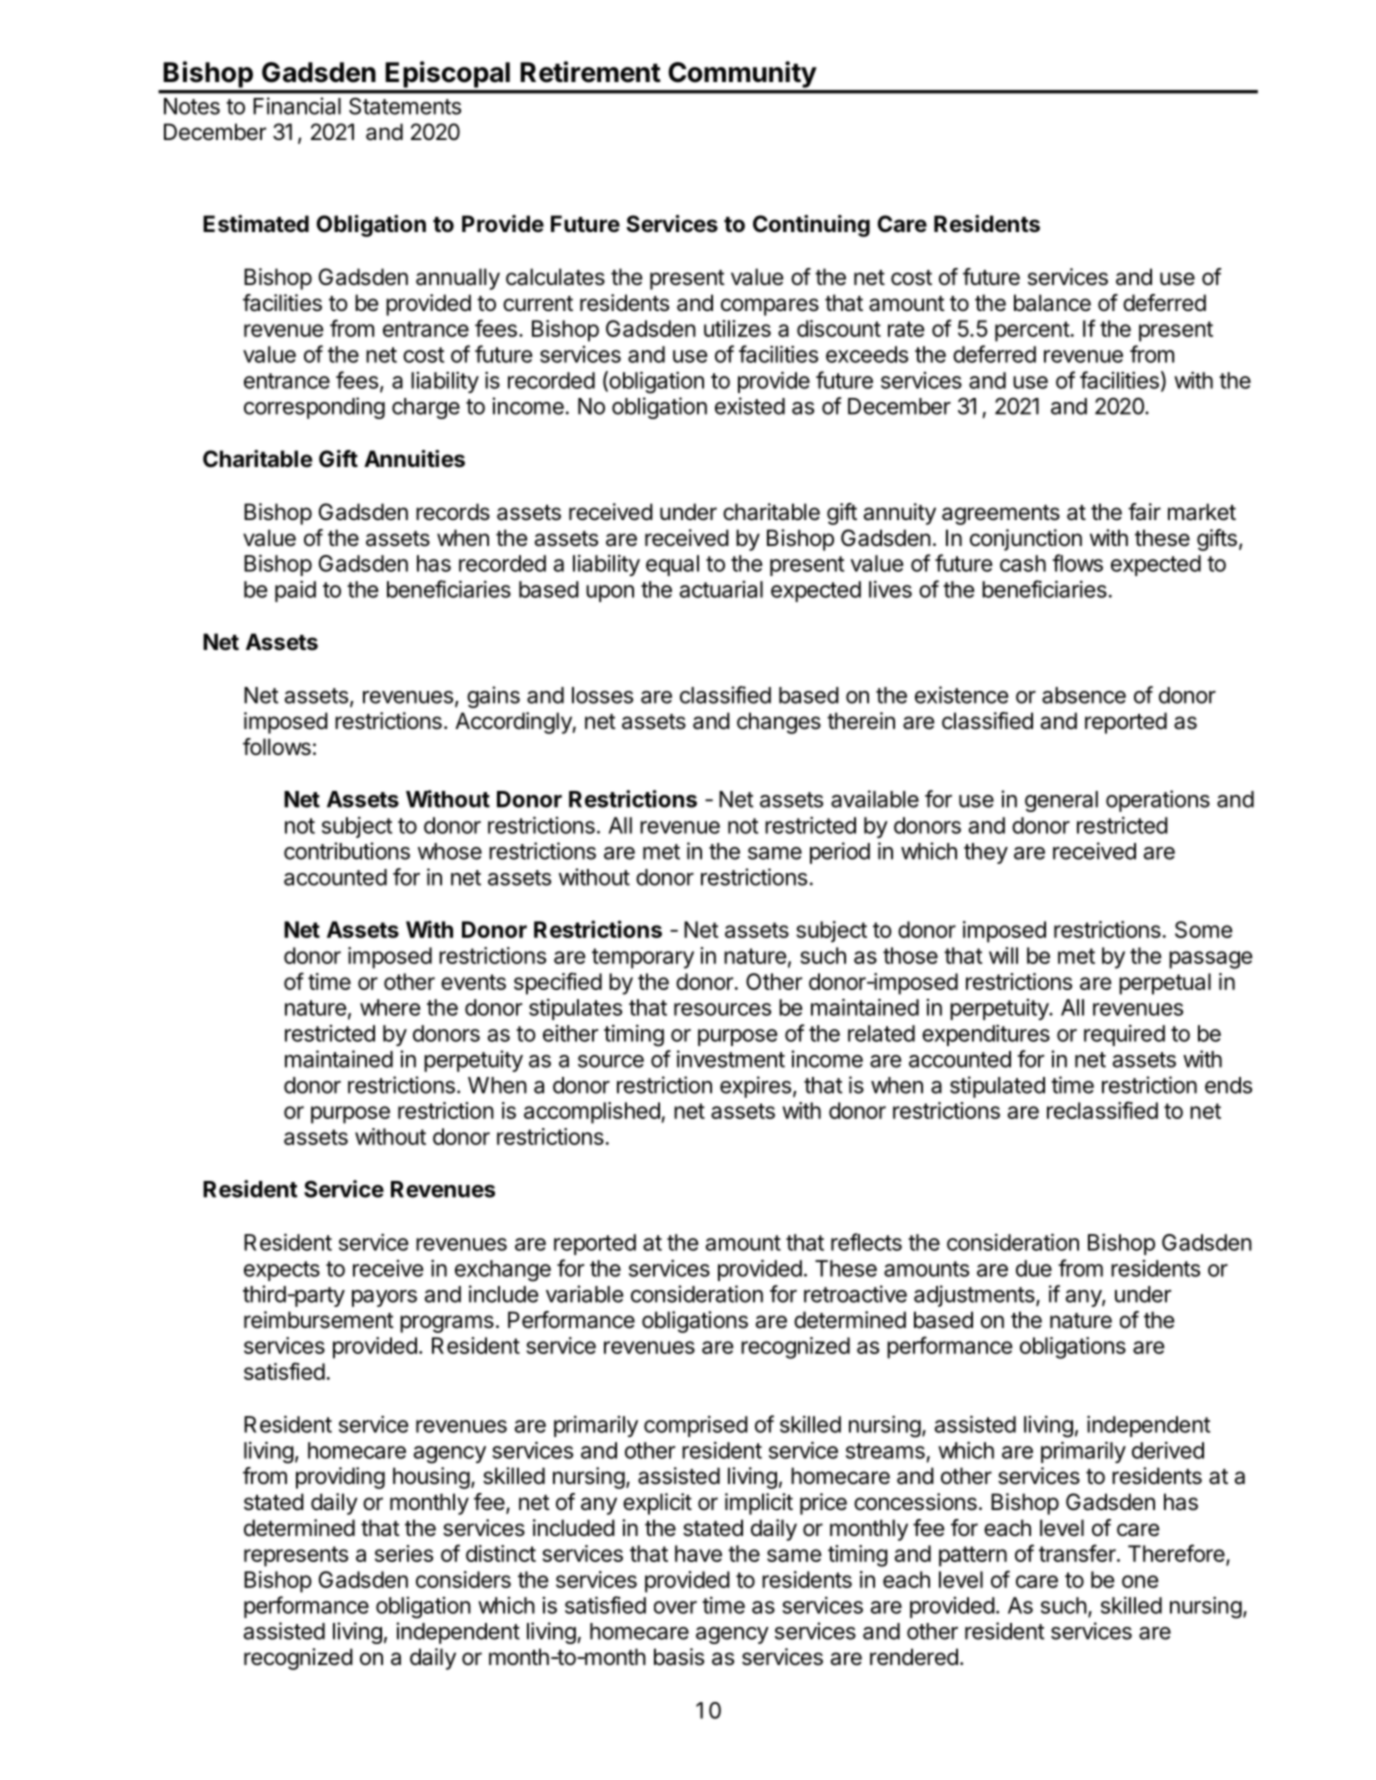 This screenshot has height=1780, width=1376. Describe the element at coordinates (297, 106) in the screenshot. I see `Financial` at that location.
